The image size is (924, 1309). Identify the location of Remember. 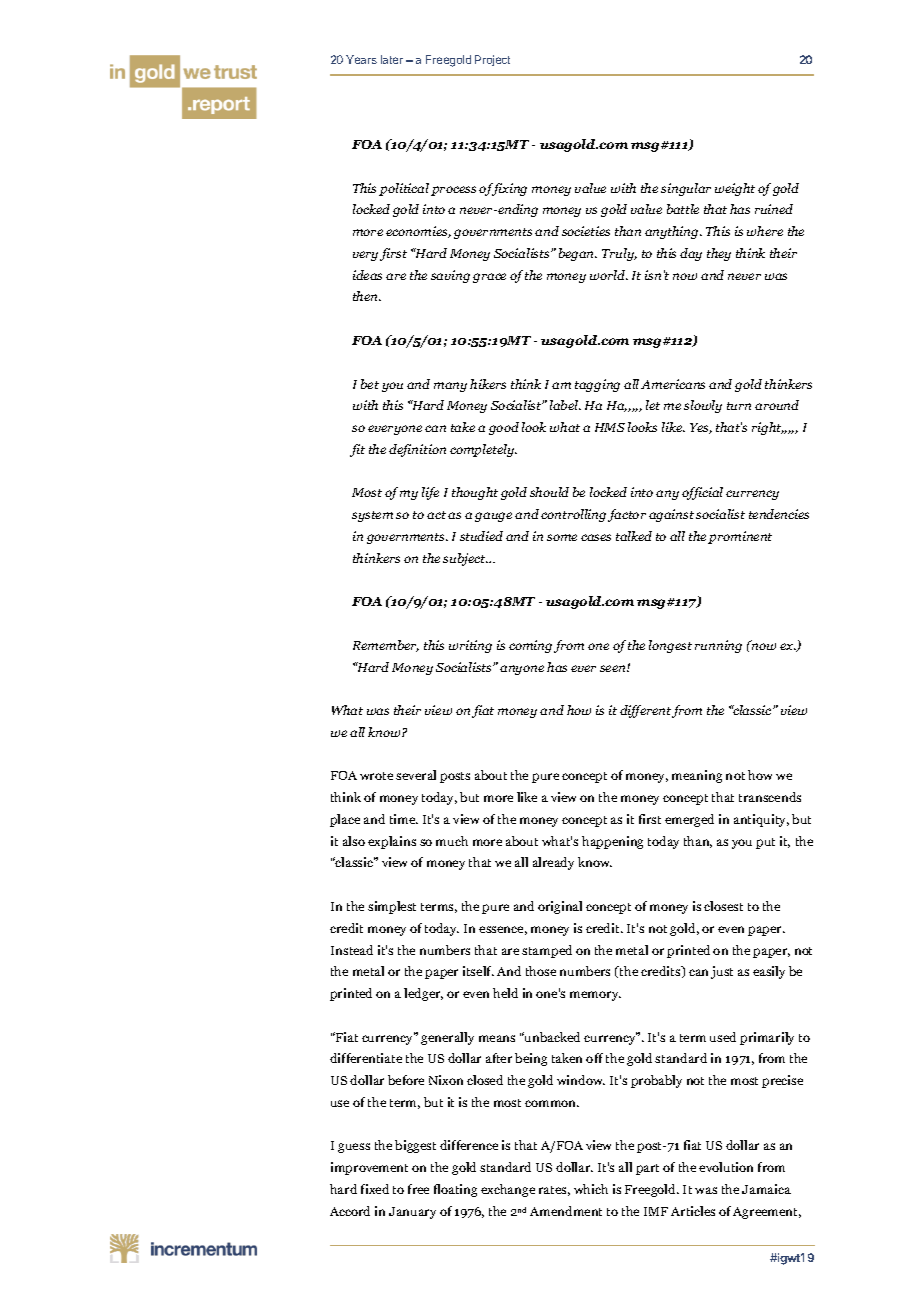
(386, 646).
